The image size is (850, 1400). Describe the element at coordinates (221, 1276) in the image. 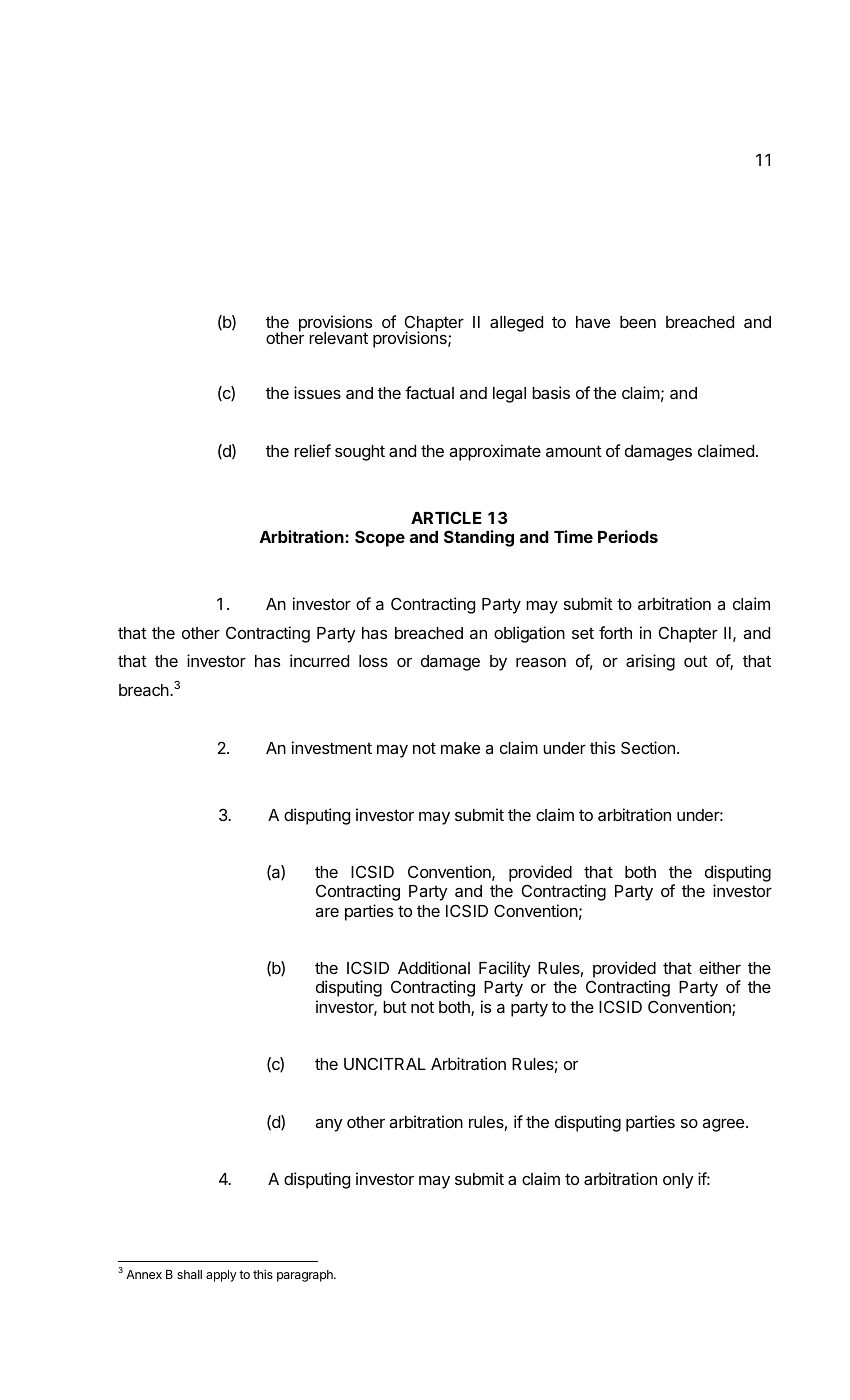

I see `apply` at that location.
